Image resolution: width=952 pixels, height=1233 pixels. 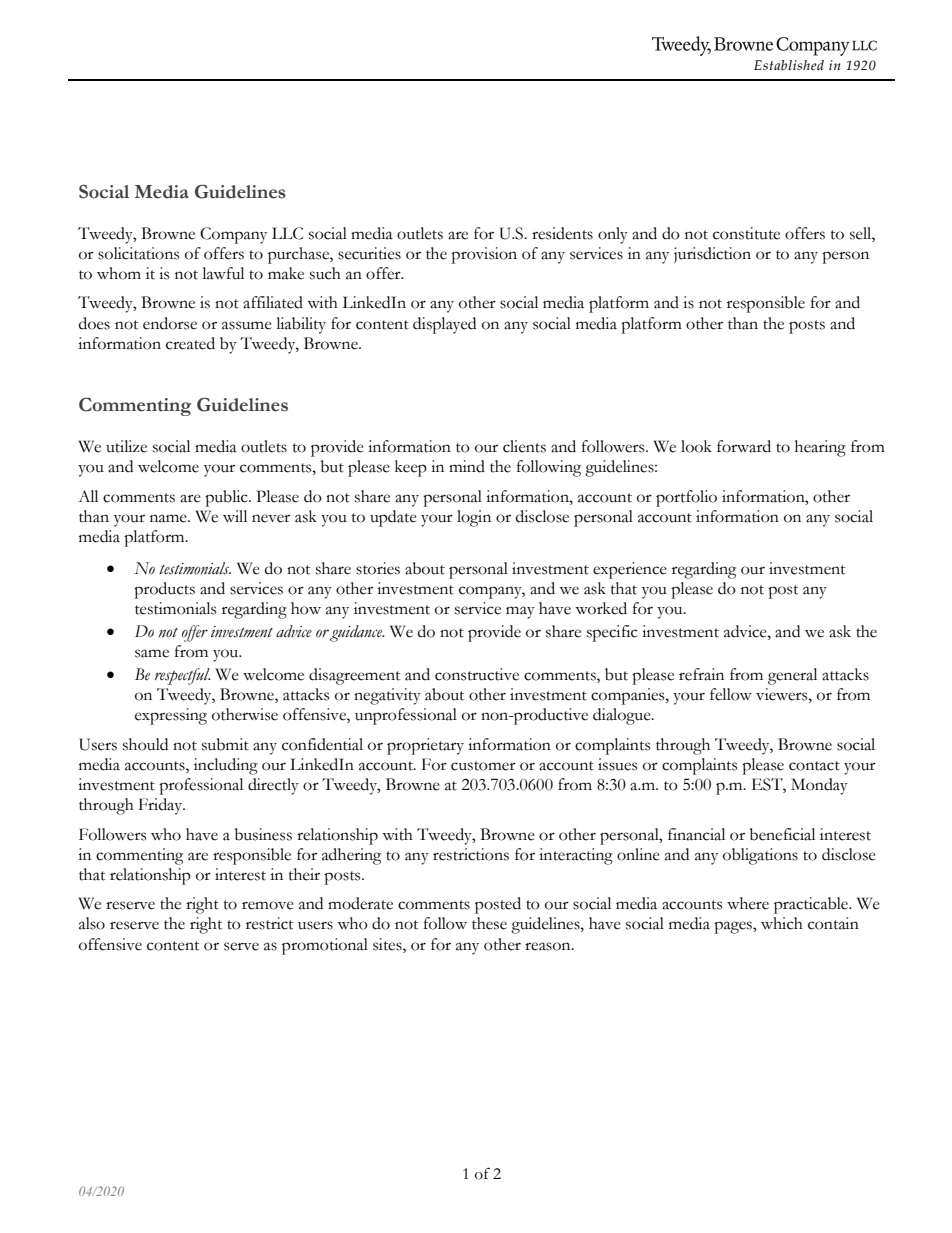 What do you see at coordinates (92, 923) in the screenshot?
I see `also` at bounding box center [92, 923].
